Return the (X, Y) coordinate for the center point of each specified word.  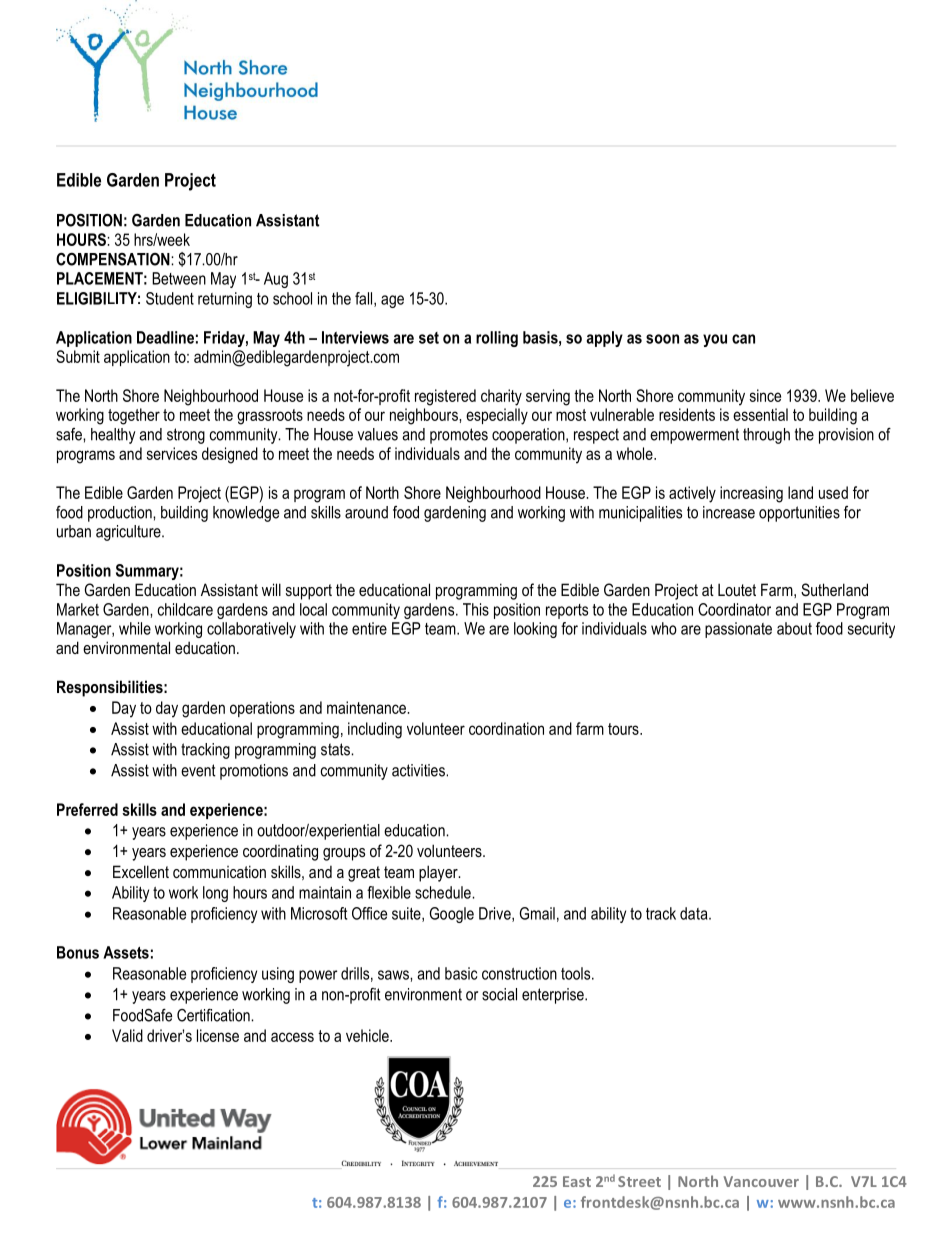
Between (179, 278)
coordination (506, 728)
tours (624, 729)
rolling (497, 339)
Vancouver (761, 1181)
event (198, 770)
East (577, 1181)
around (366, 512)
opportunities (799, 514)
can (743, 339)
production (121, 514)
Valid (127, 1035)
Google (451, 915)
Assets (126, 952)
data (695, 913)
